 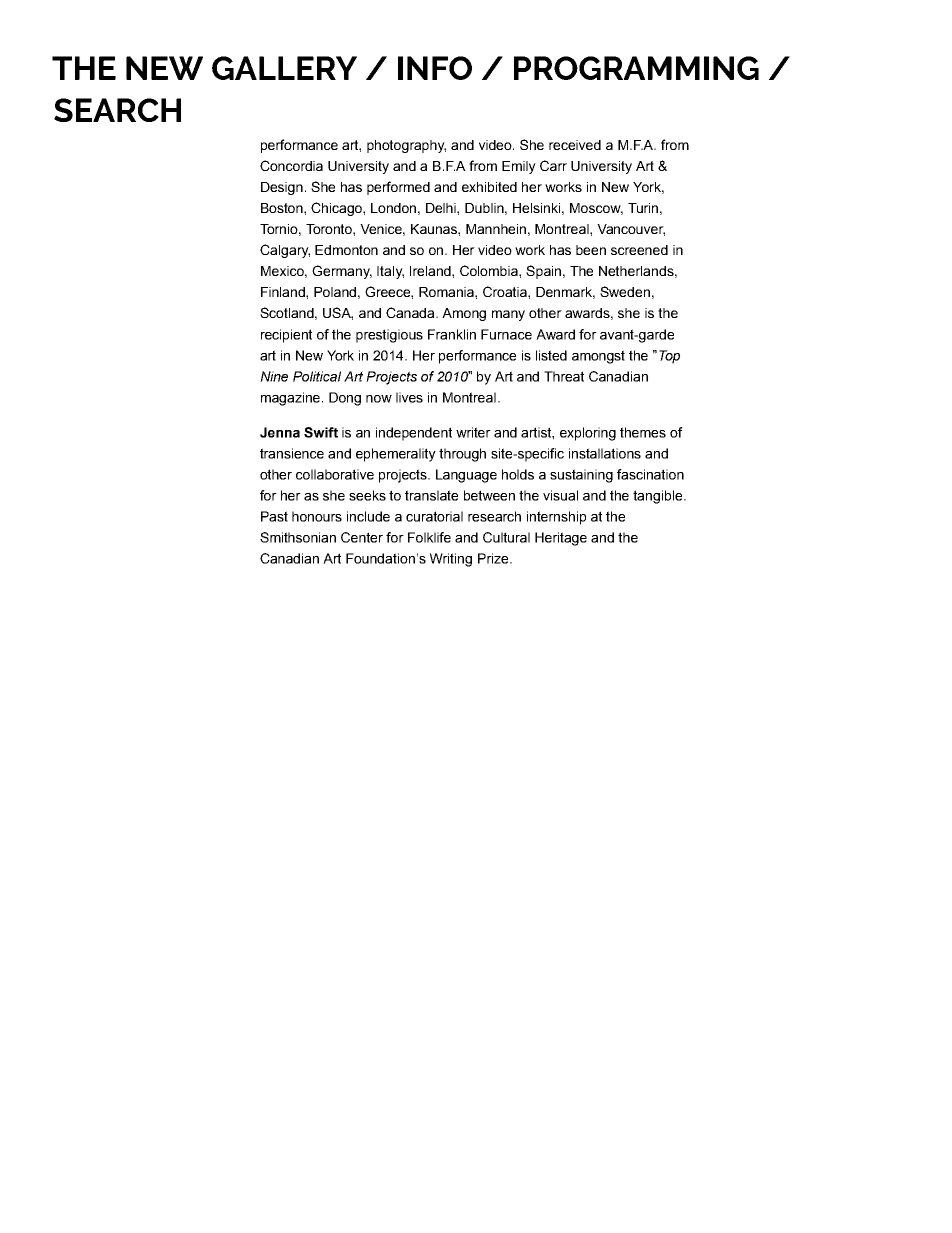 I want to click on Prize, so click(x=494, y=558).
